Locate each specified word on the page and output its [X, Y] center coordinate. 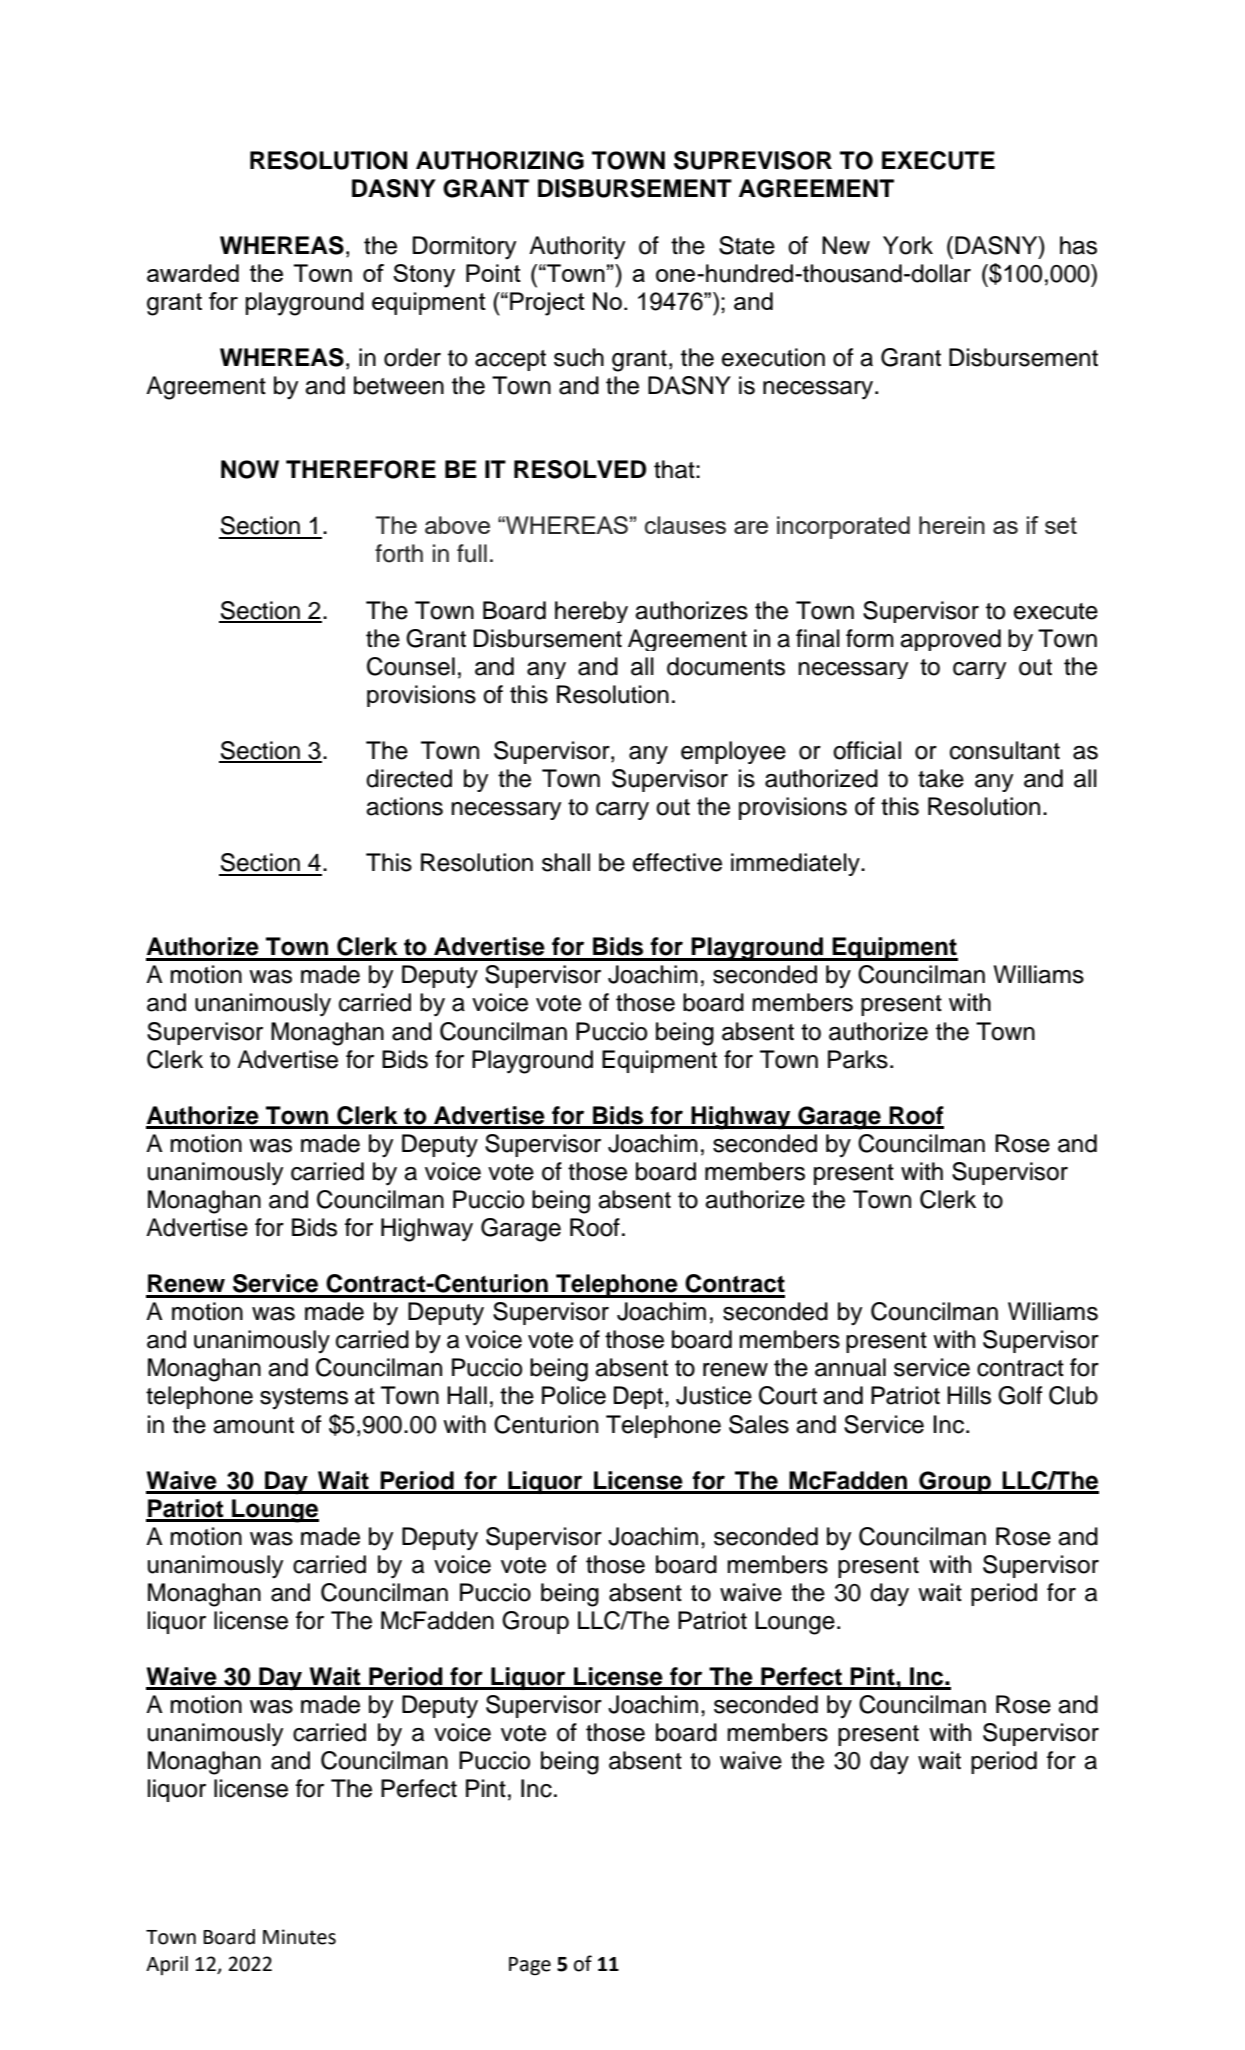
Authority [577, 248]
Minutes [299, 1937]
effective [677, 862]
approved [950, 640]
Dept [640, 1397]
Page [530, 1966]
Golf [1020, 1395]
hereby [591, 612]
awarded [193, 273]
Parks [858, 1059]
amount [253, 1425]
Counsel [411, 666]
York [908, 245]
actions [404, 806]
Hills [969, 1395]
